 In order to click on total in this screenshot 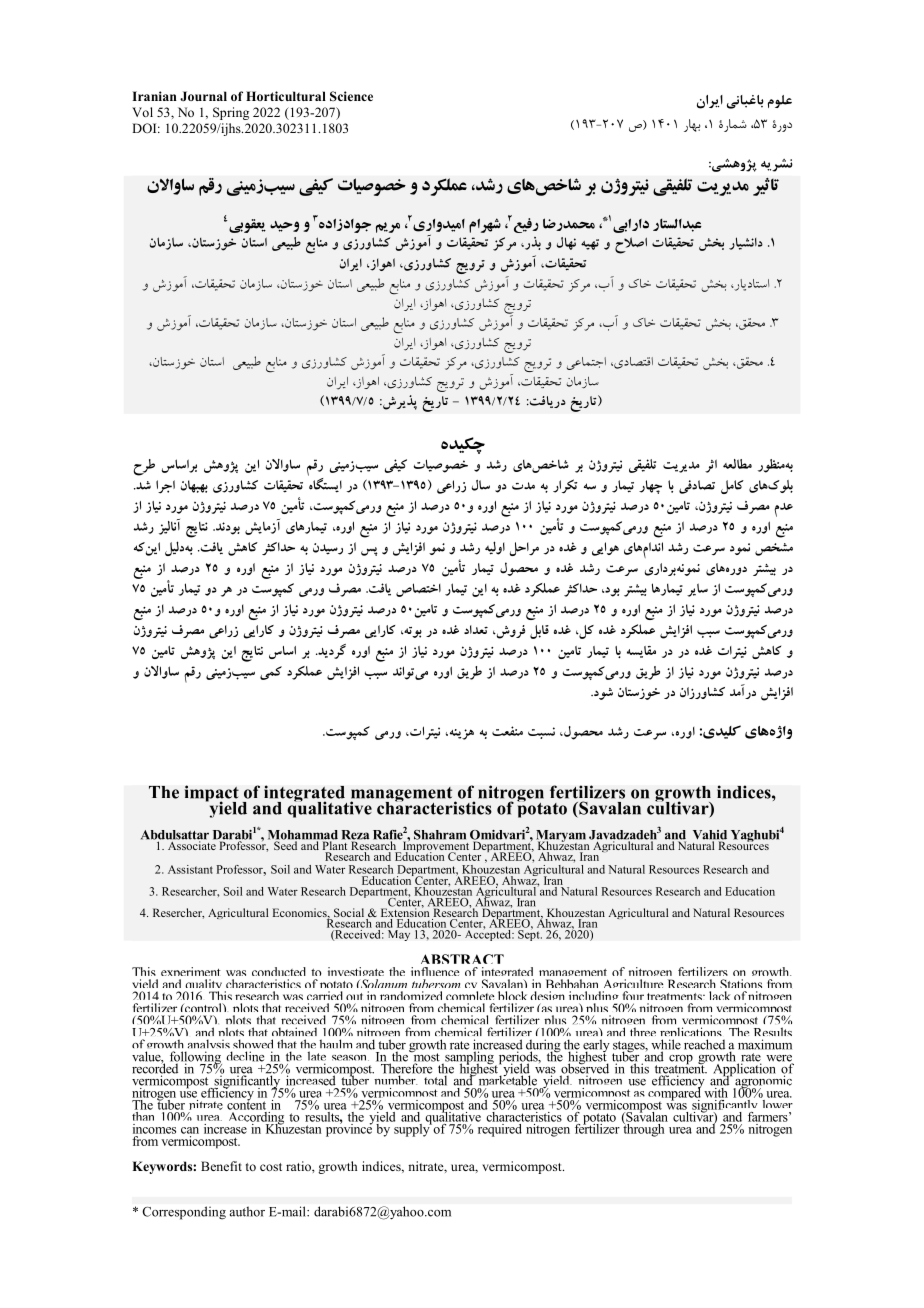, I will do `click(435, 1079)`.
